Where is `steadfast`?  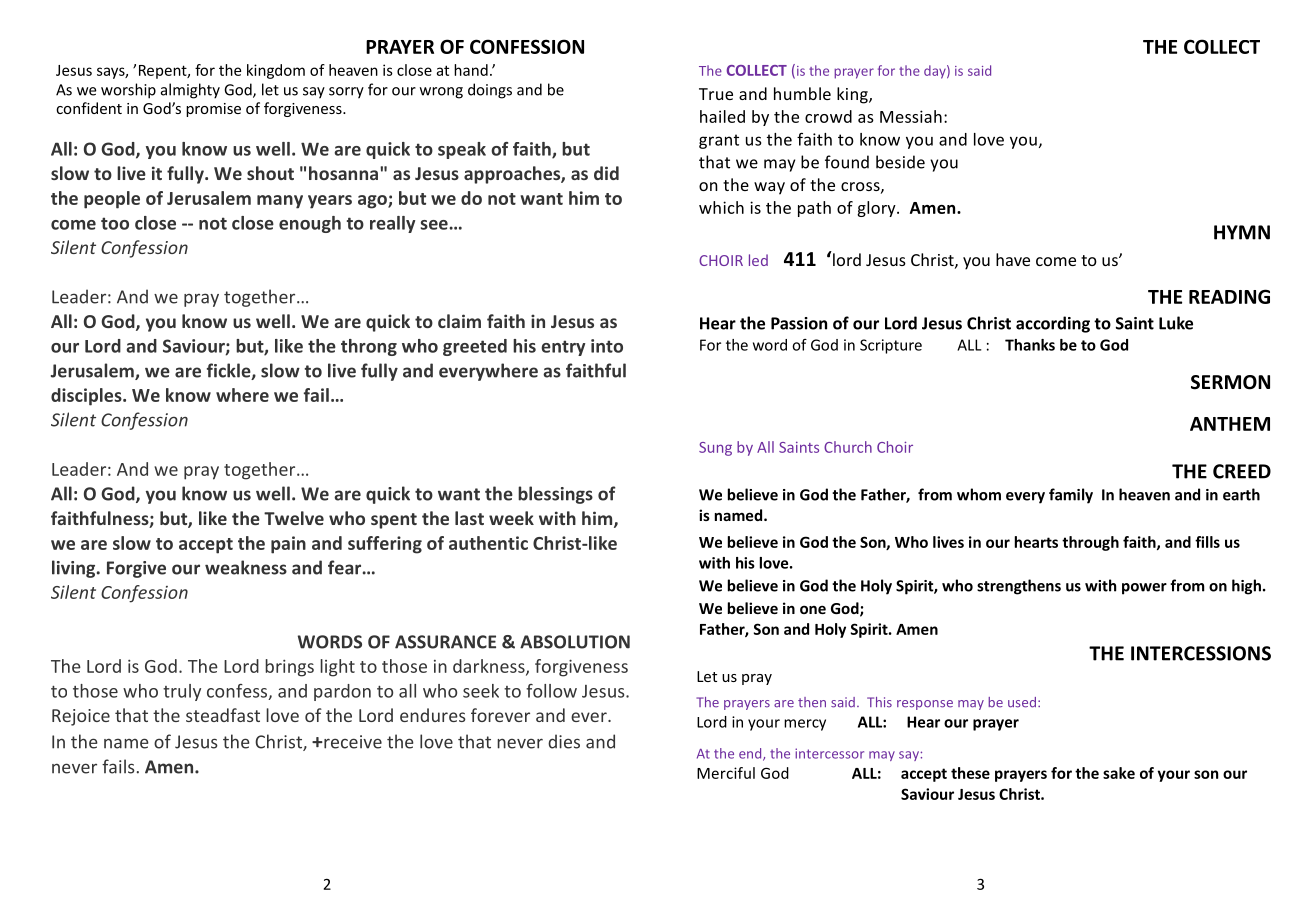
steadfast is located at coordinates (223, 715).
